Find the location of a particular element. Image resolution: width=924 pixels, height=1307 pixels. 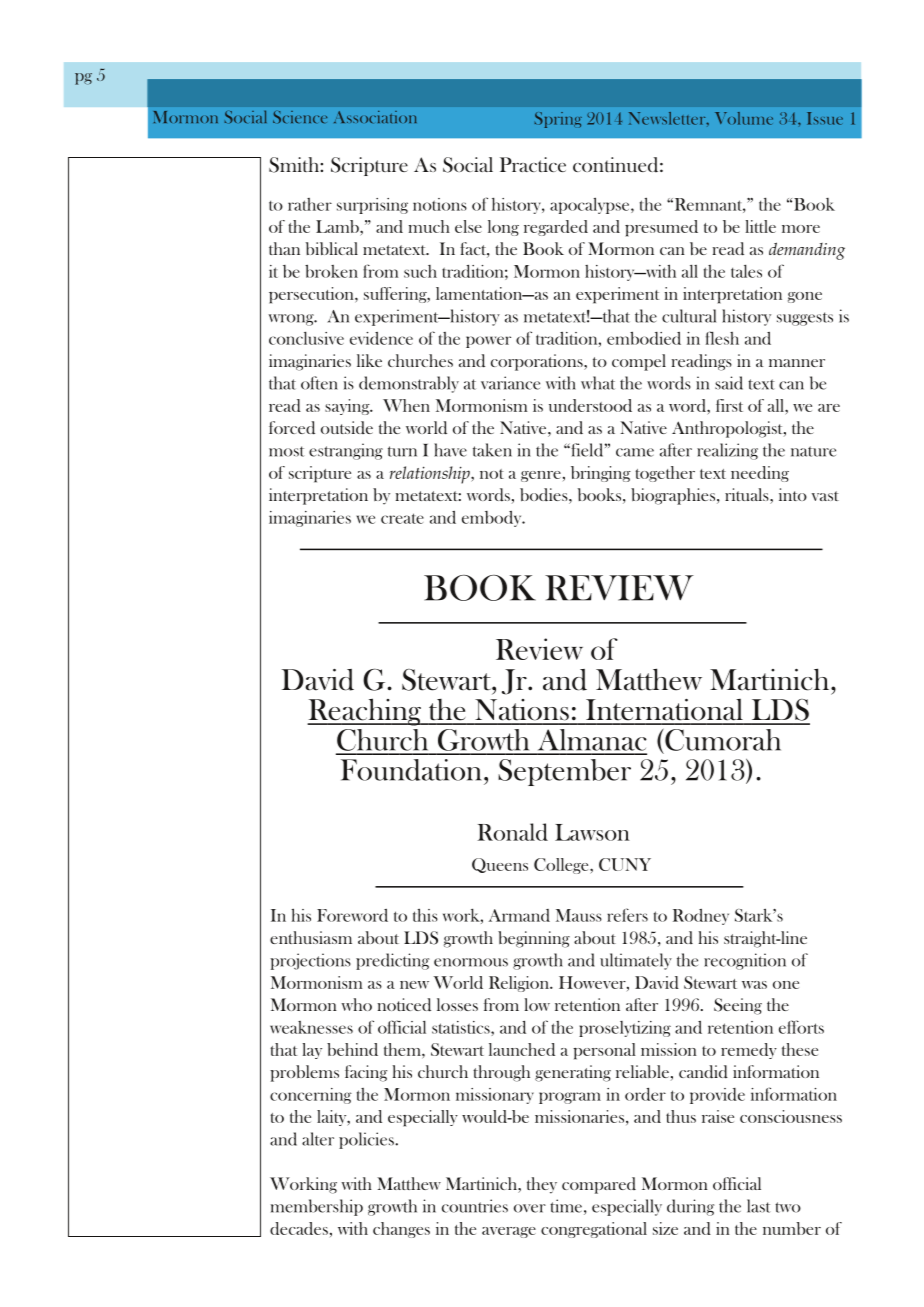

Association is located at coordinates (375, 117).
